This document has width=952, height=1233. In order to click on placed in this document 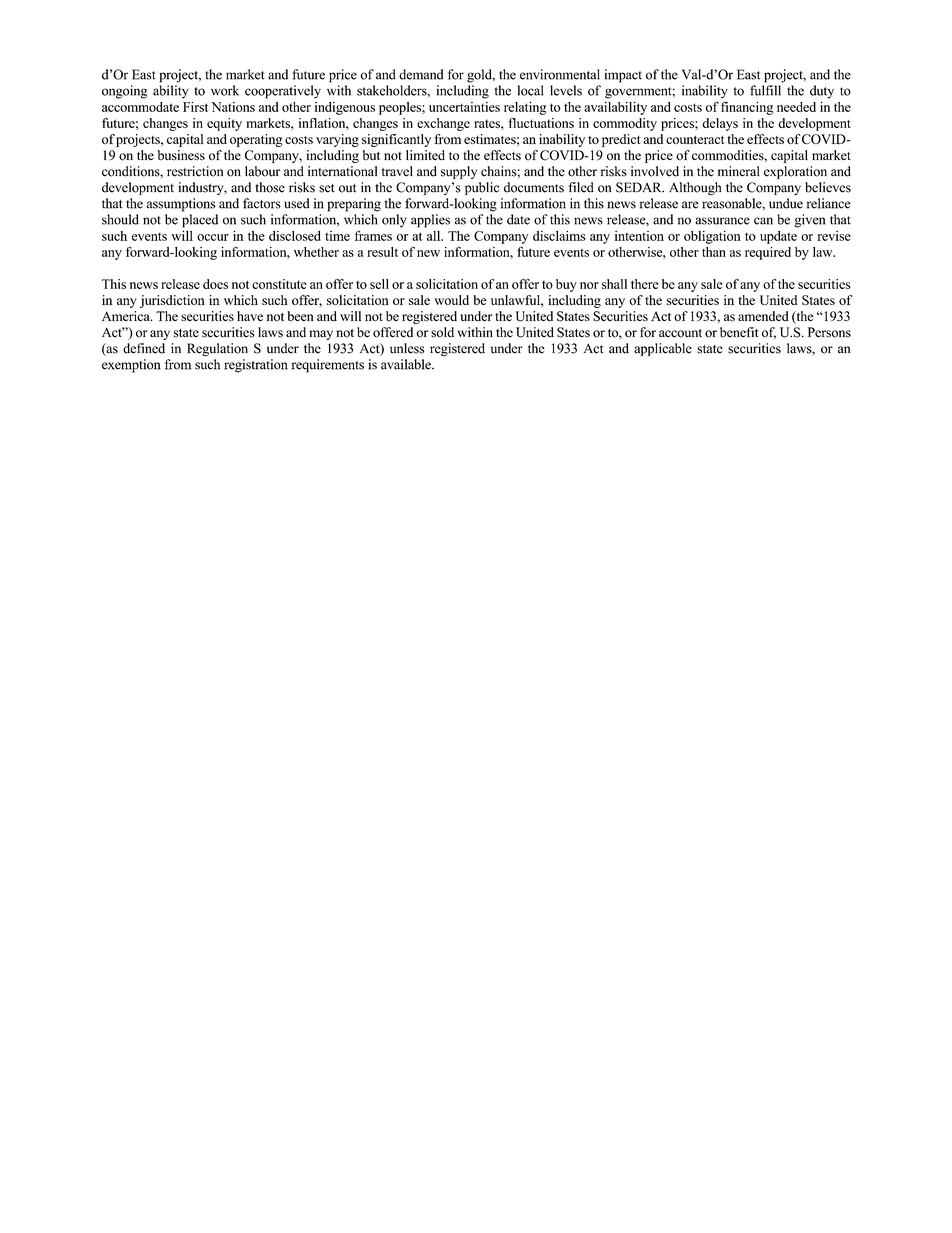, I will do `click(200, 221)`.
